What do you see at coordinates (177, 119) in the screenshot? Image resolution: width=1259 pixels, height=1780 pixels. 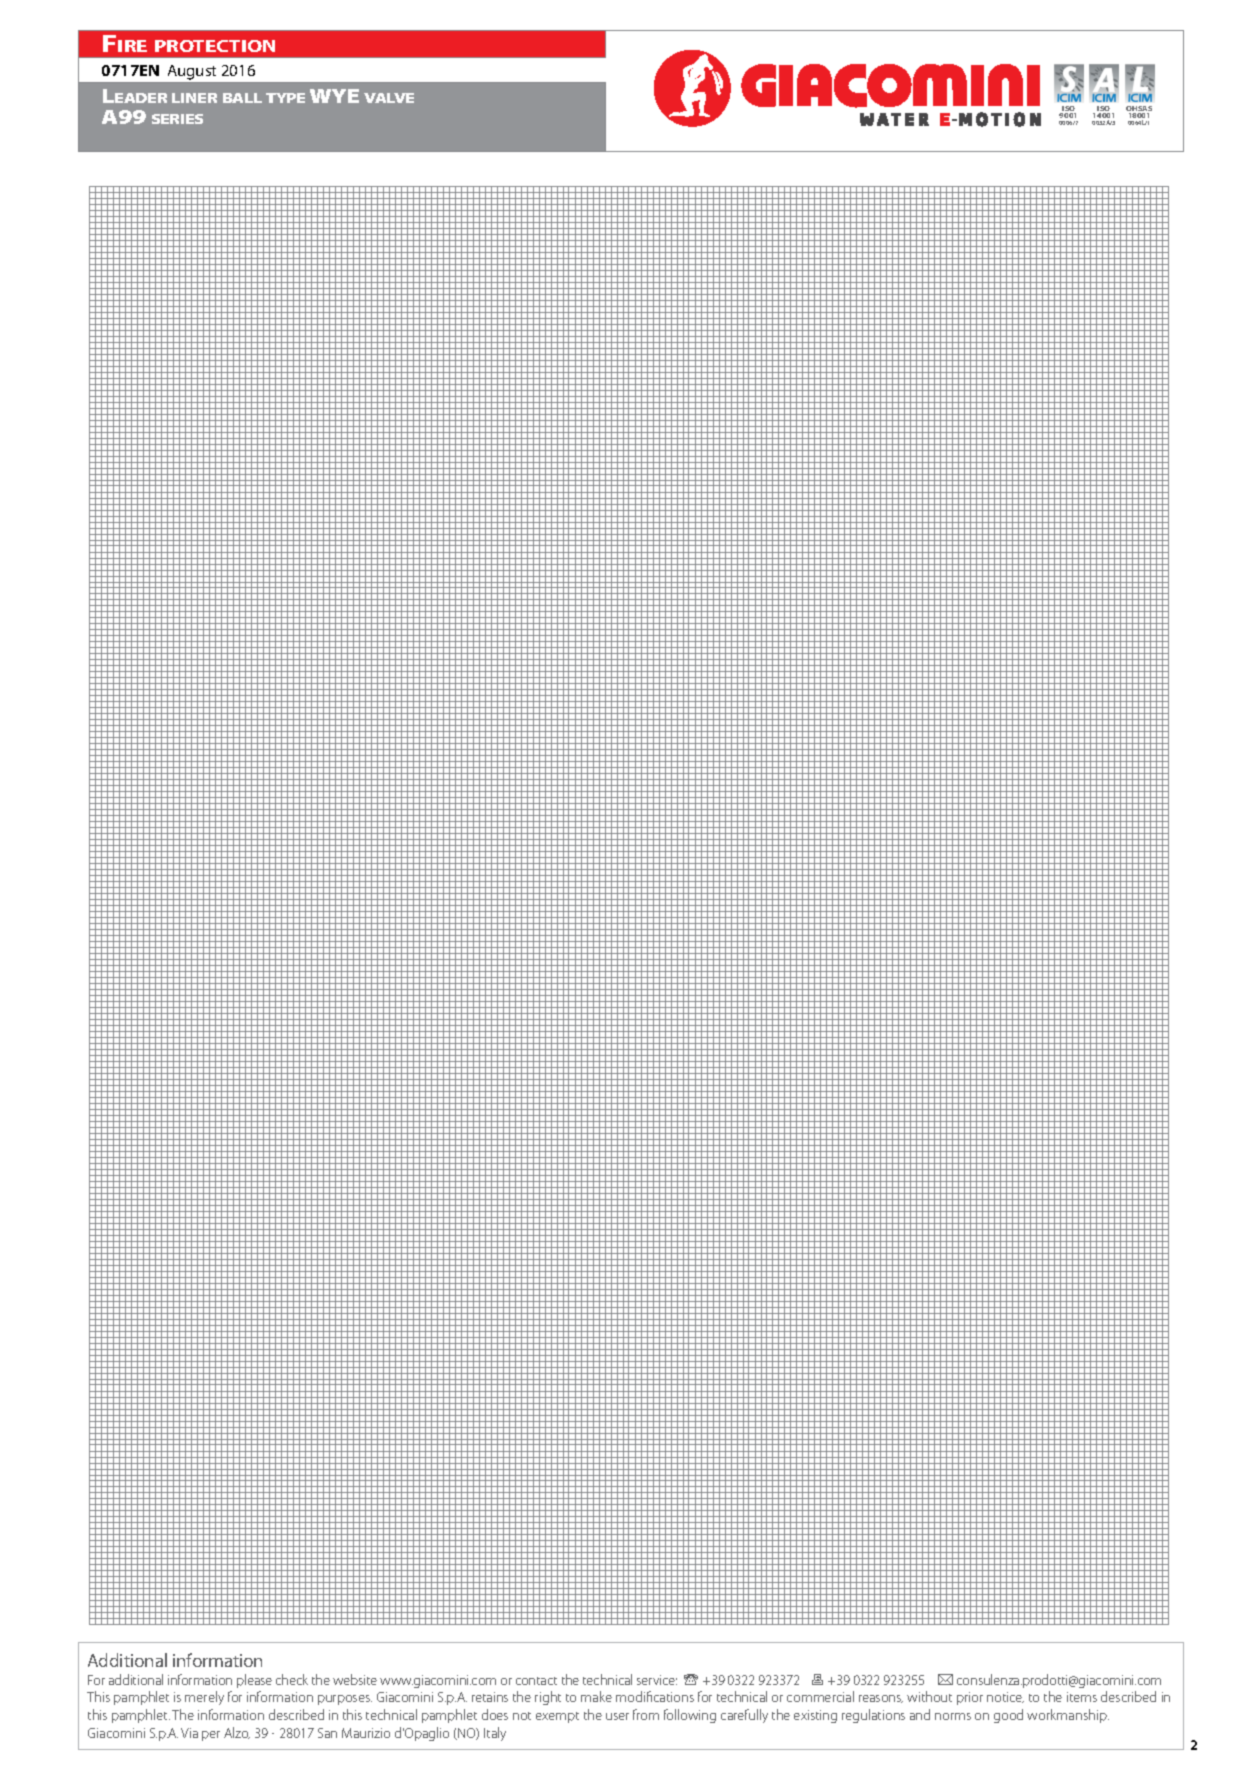 I see `series` at bounding box center [177, 119].
